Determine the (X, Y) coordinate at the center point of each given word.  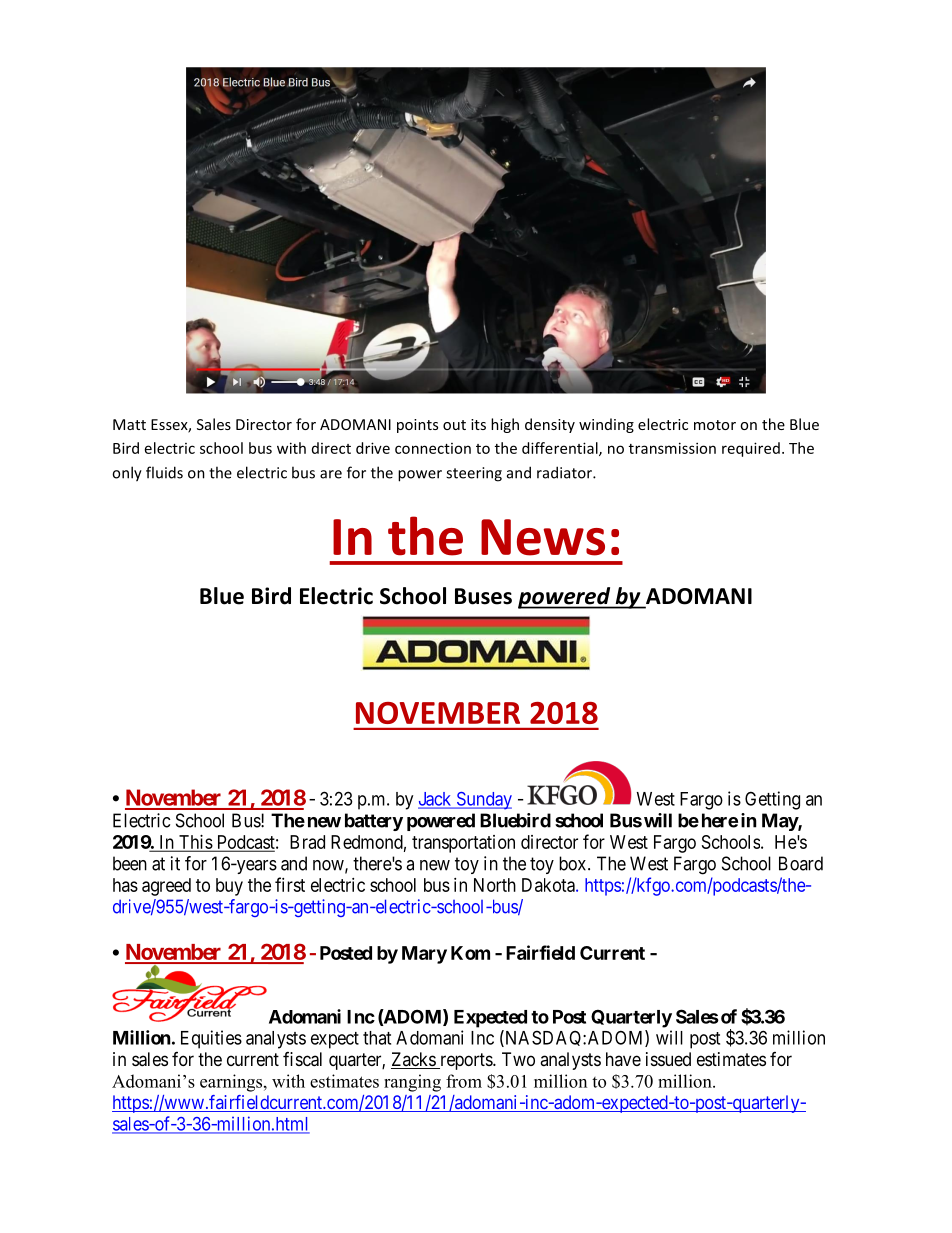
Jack (436, 800)
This (195, 843)
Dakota (549, 885)
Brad (307, 842)
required (751, 449)
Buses (483, 596)
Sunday (483, 801)
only (127, 474)
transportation (463, 844)
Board (801, 863)
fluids (164, 472)
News (543, 537)
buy (229, 887)
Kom (470, 953)
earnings (231, 1083)
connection (433, 448)
